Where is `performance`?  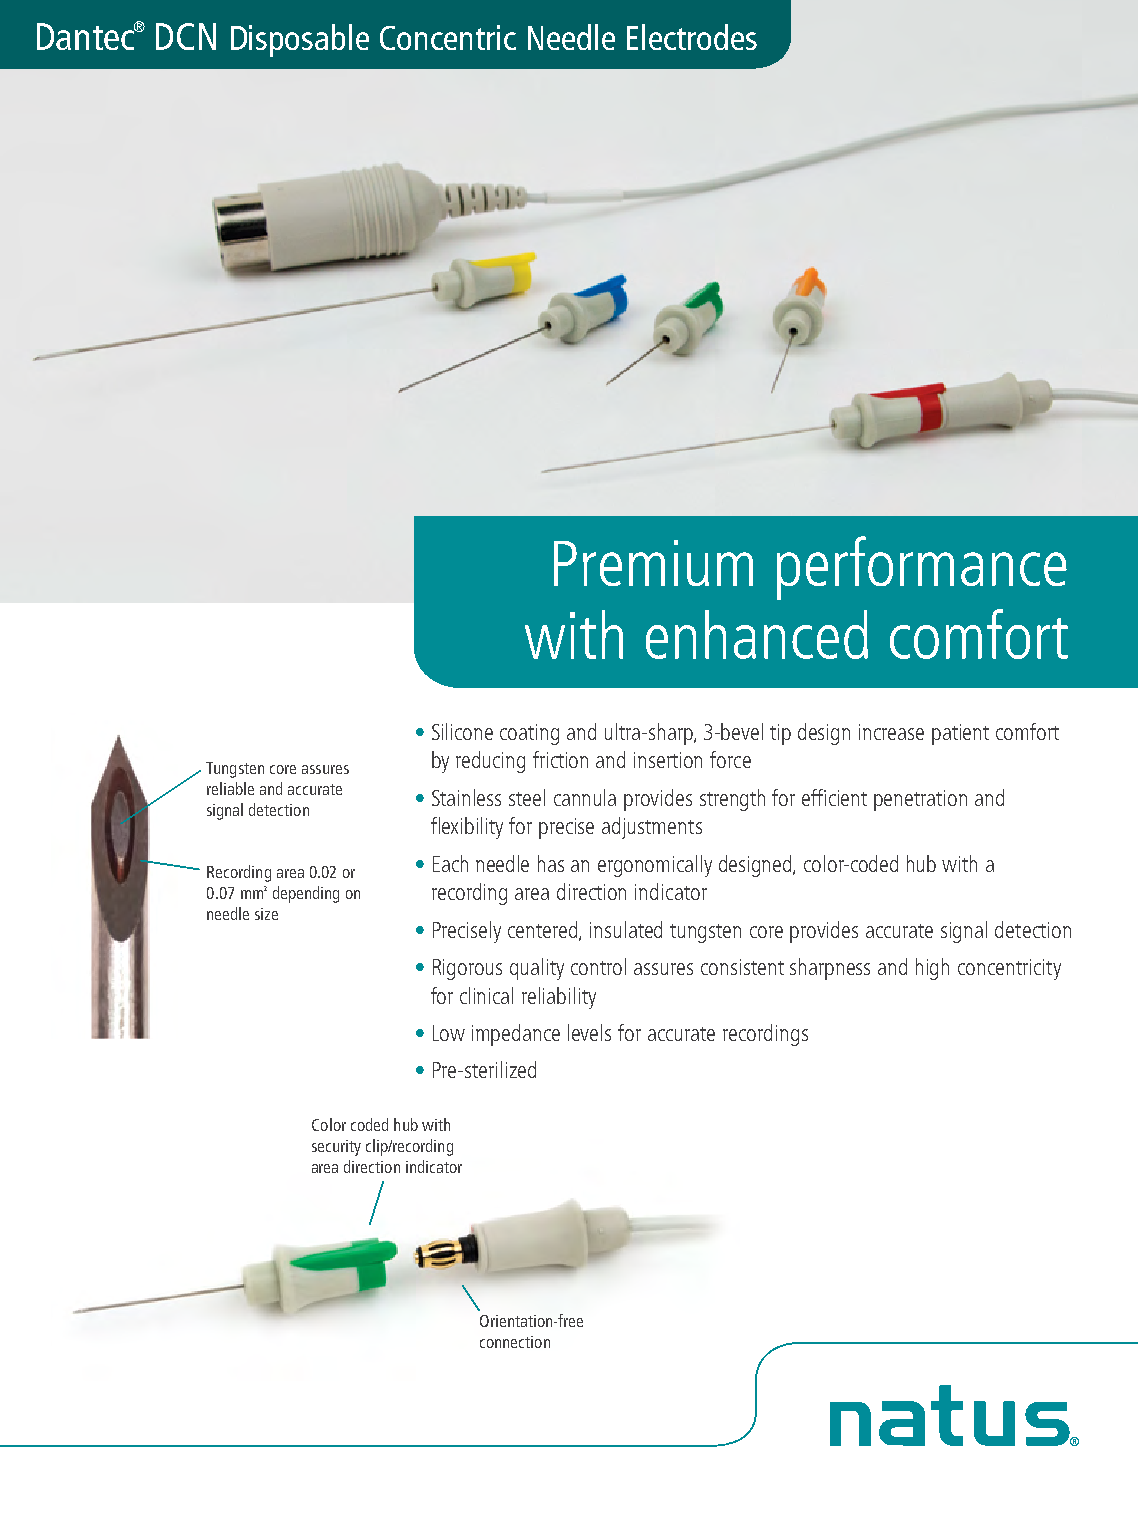 performance is located at coordinates (922, 568).
